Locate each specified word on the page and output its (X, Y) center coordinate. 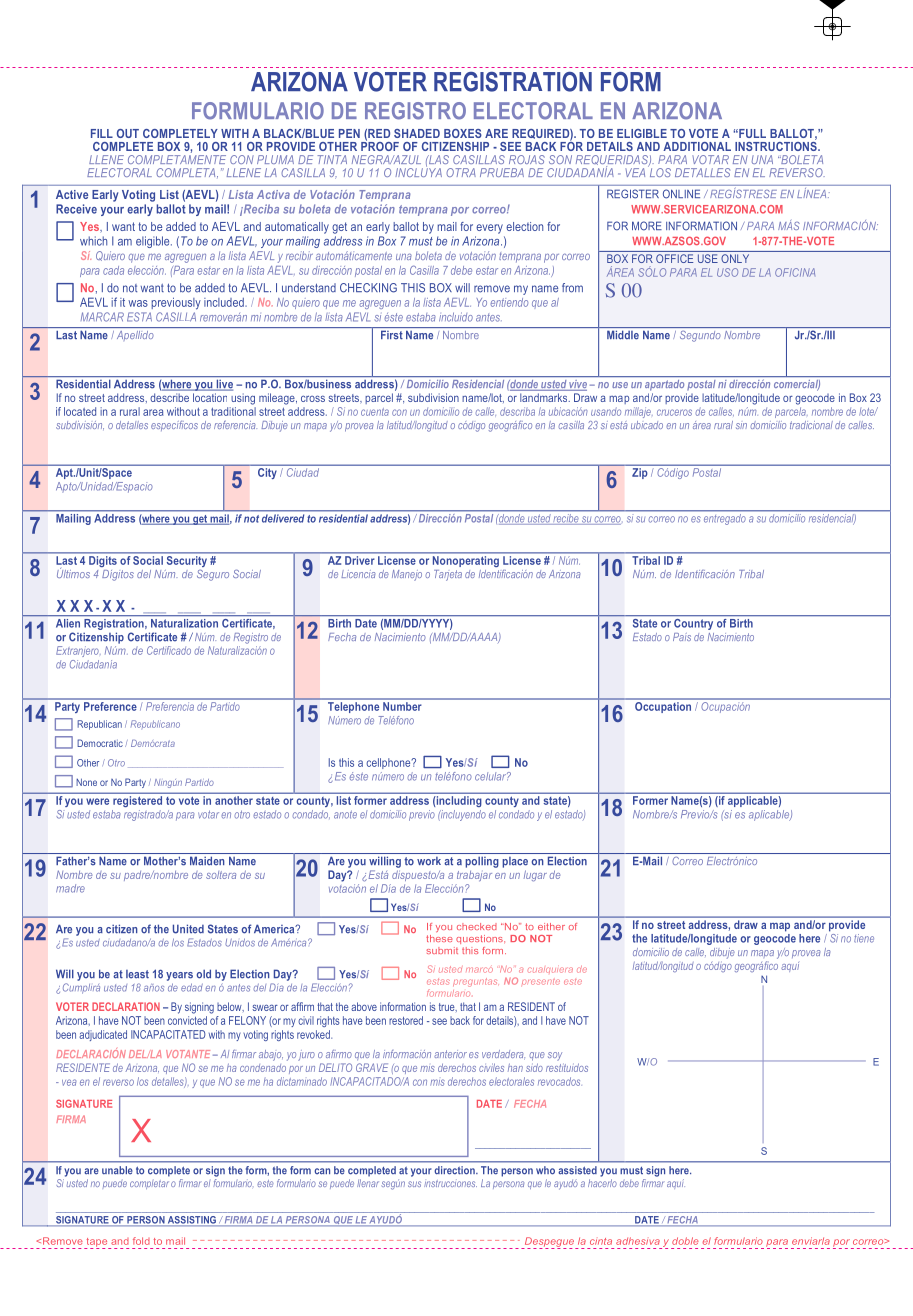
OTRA (461, 172)
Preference (110, 705)
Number (402, 706)
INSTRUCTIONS (777, 145)
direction (455, 1170)
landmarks (545, 397)
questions (480, 939)
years (179, 976)
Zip (639, 473)
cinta (601, 1241)
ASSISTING (192, 1220)
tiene (864, 938)
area (153, 412)
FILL (102, 133)
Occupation (663, 706)
